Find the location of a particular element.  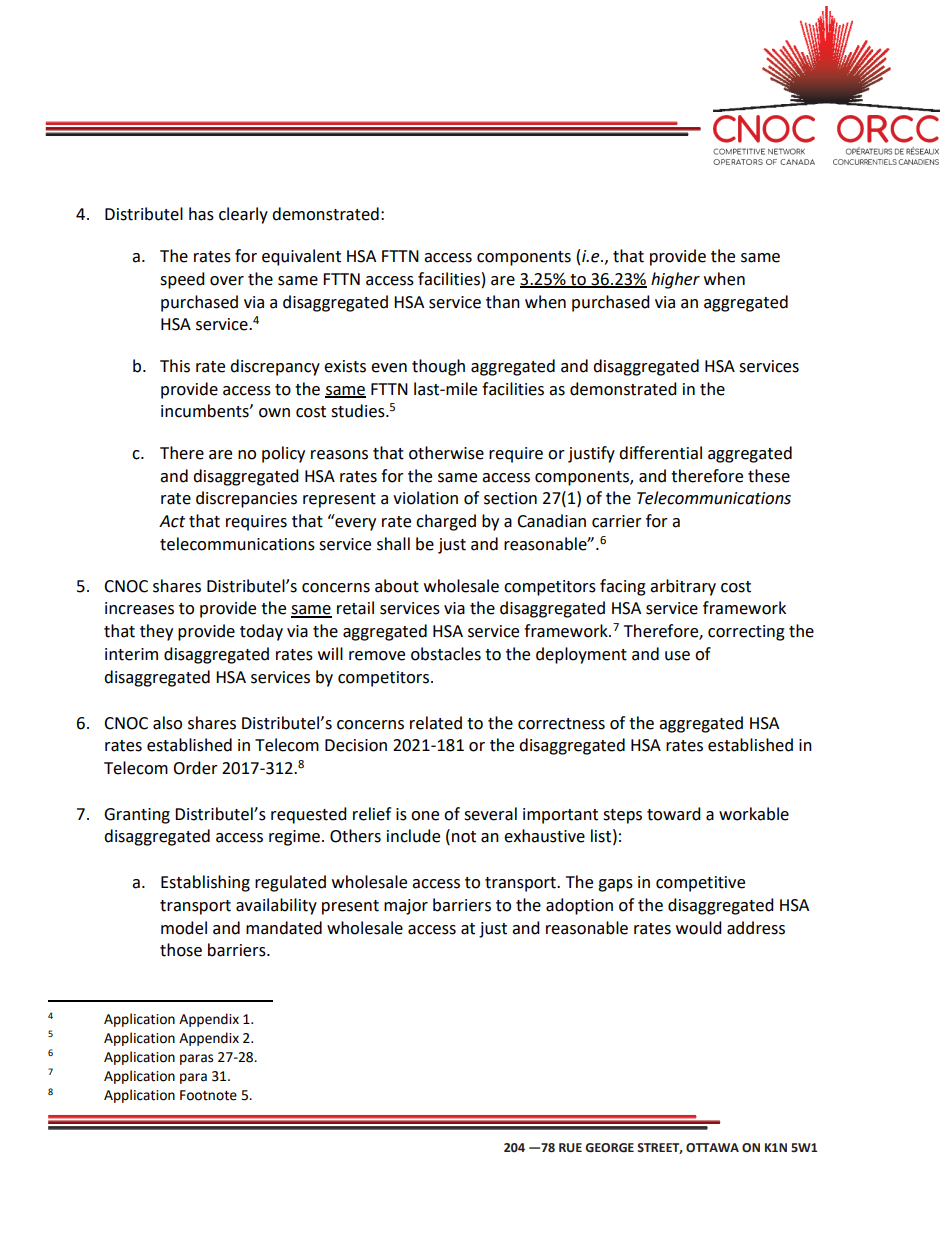

include is located at coordinates (413, 836).
